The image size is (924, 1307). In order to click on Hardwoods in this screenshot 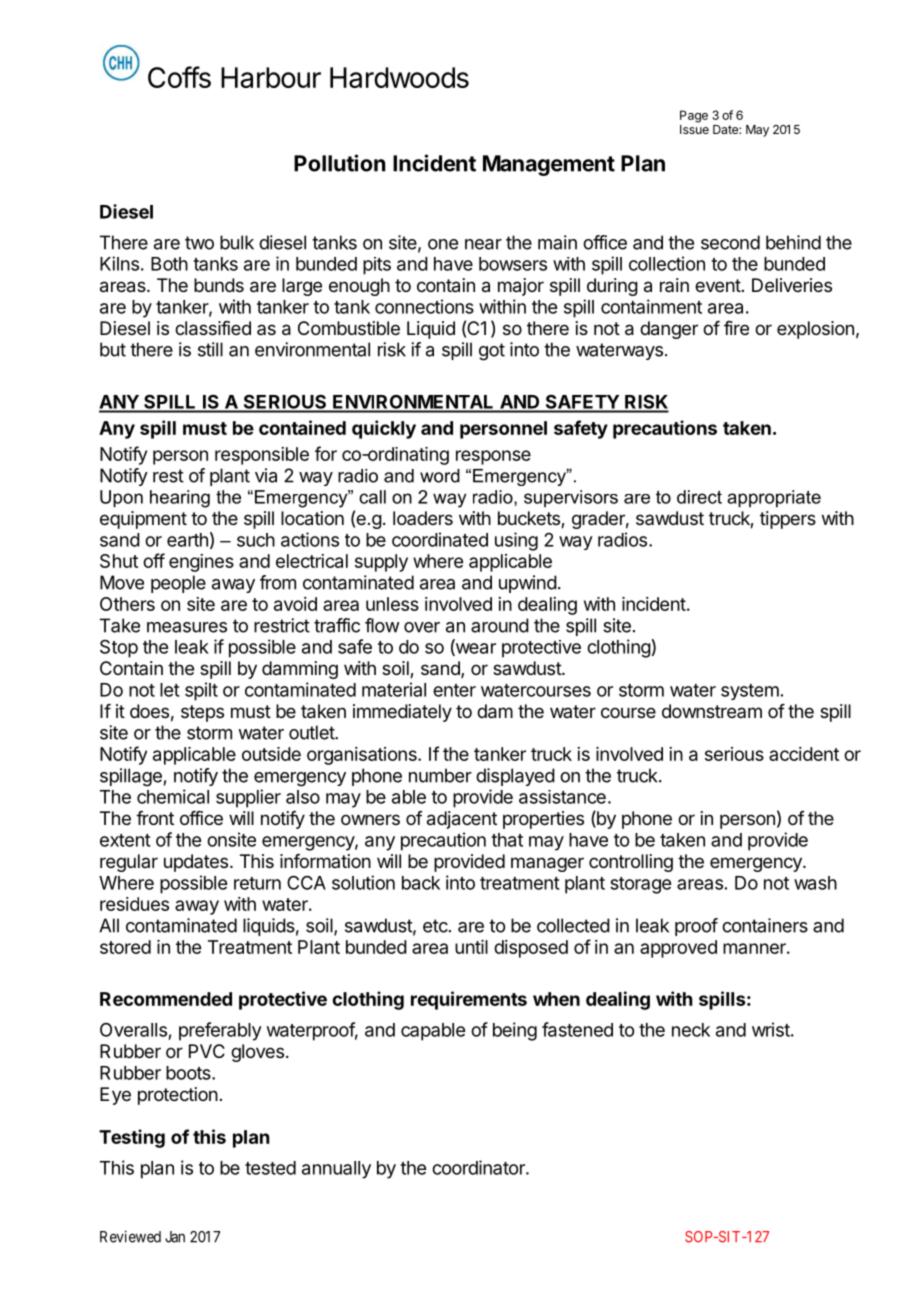, I will do `click(399, 77)`.
